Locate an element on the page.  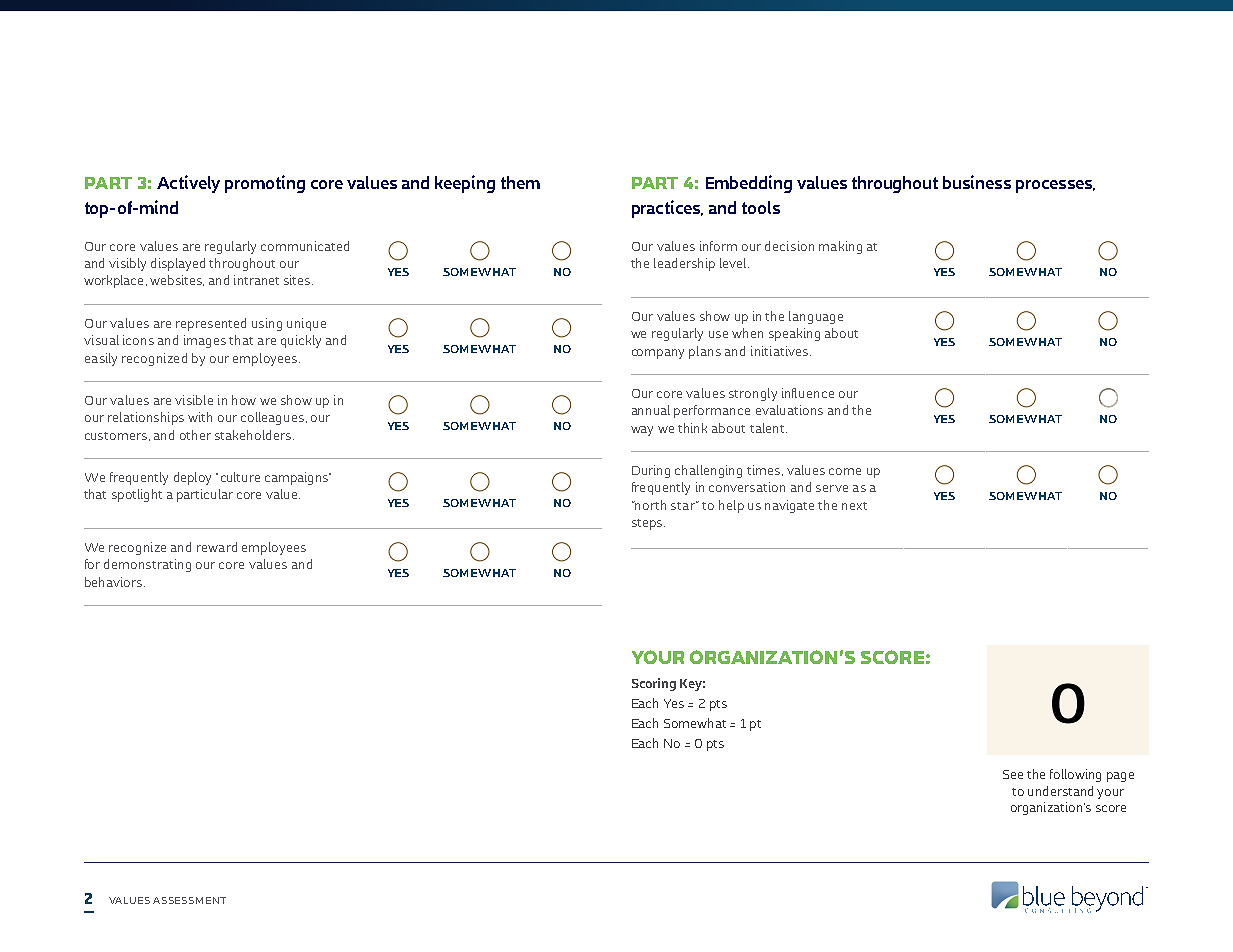
way is located at coordinates (642, 431).
